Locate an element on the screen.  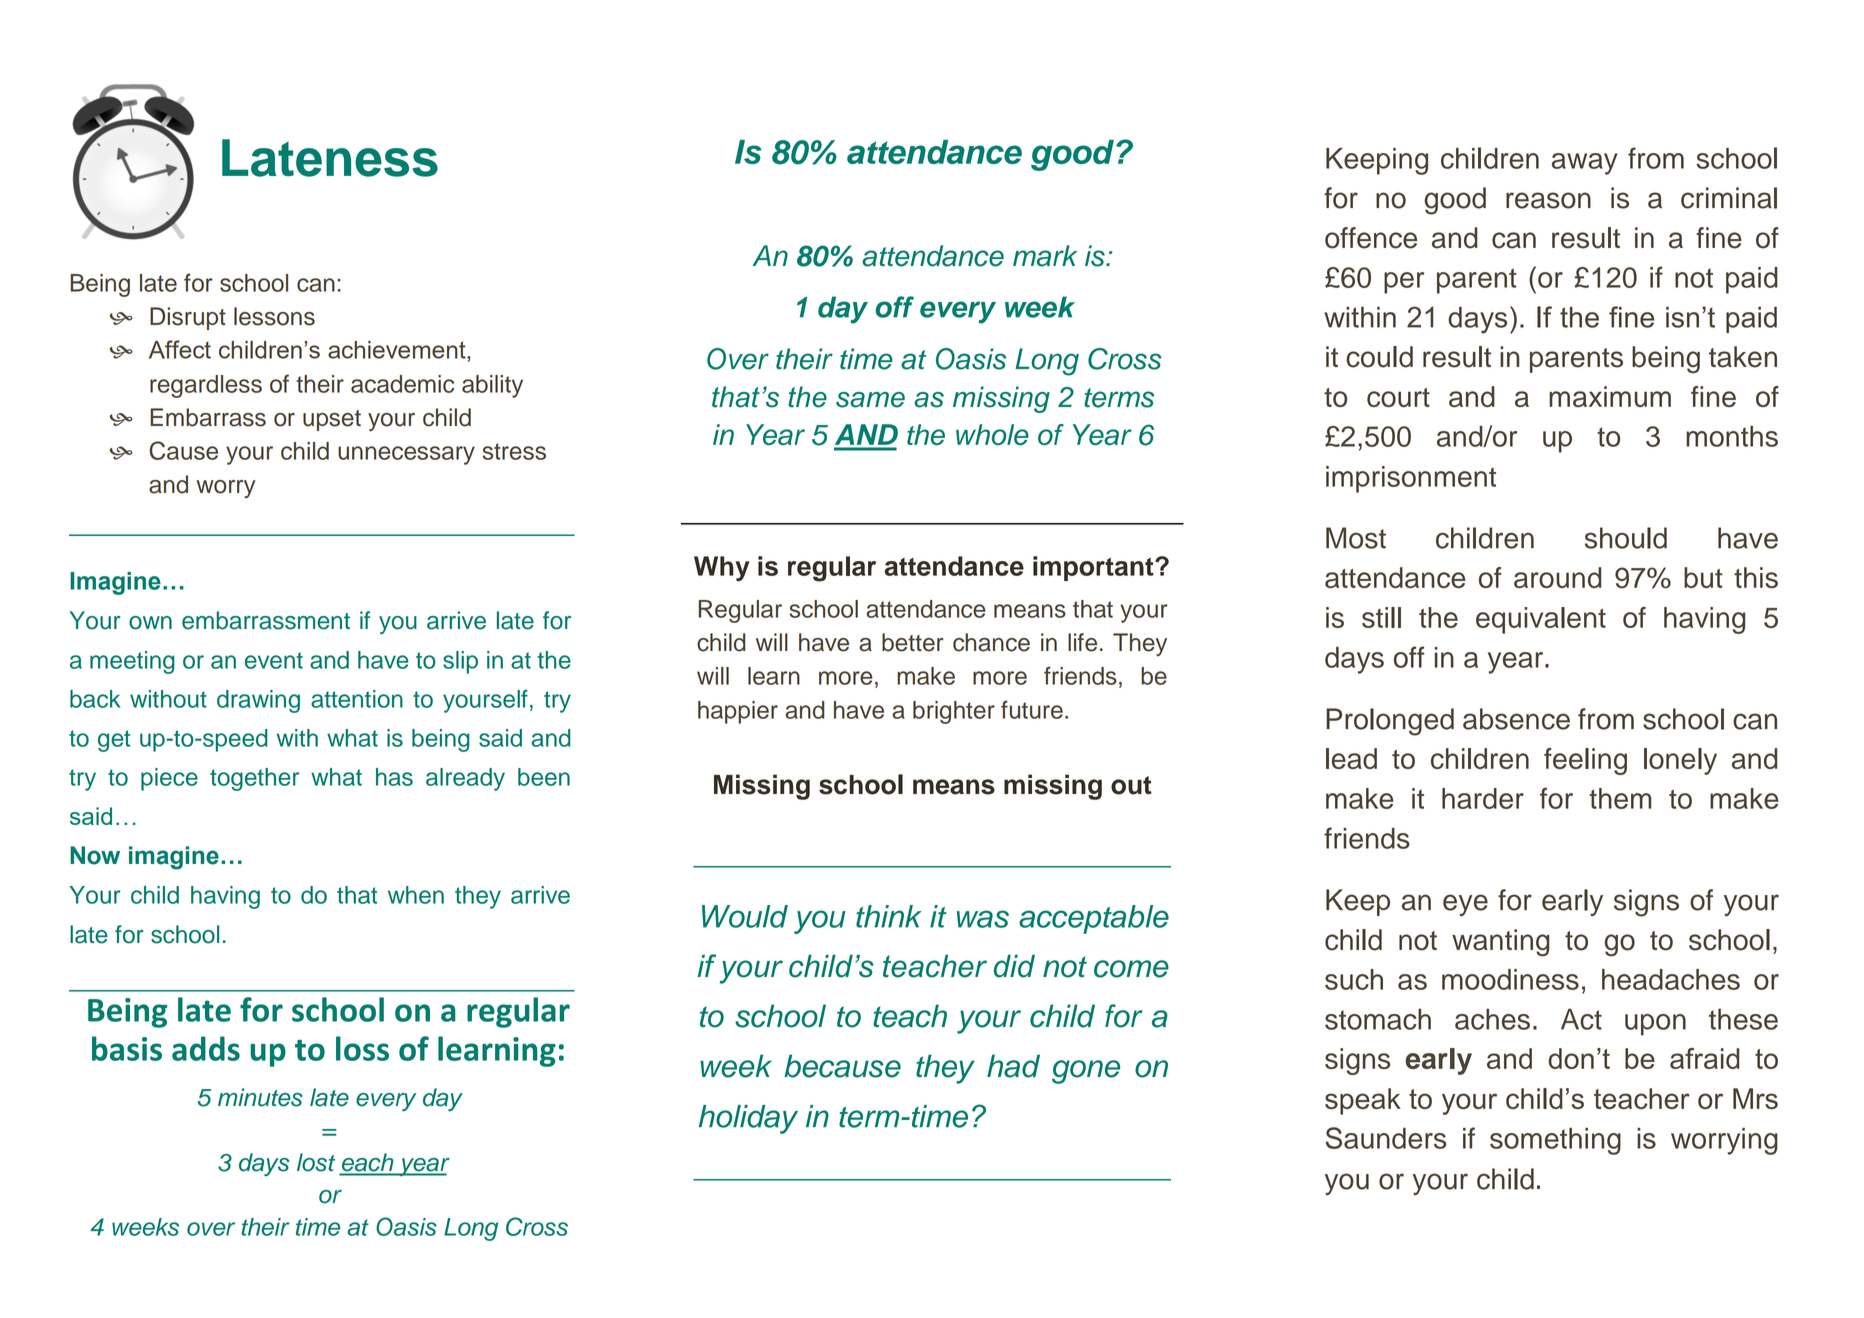
mark is located at coordinates (1045, 256).
